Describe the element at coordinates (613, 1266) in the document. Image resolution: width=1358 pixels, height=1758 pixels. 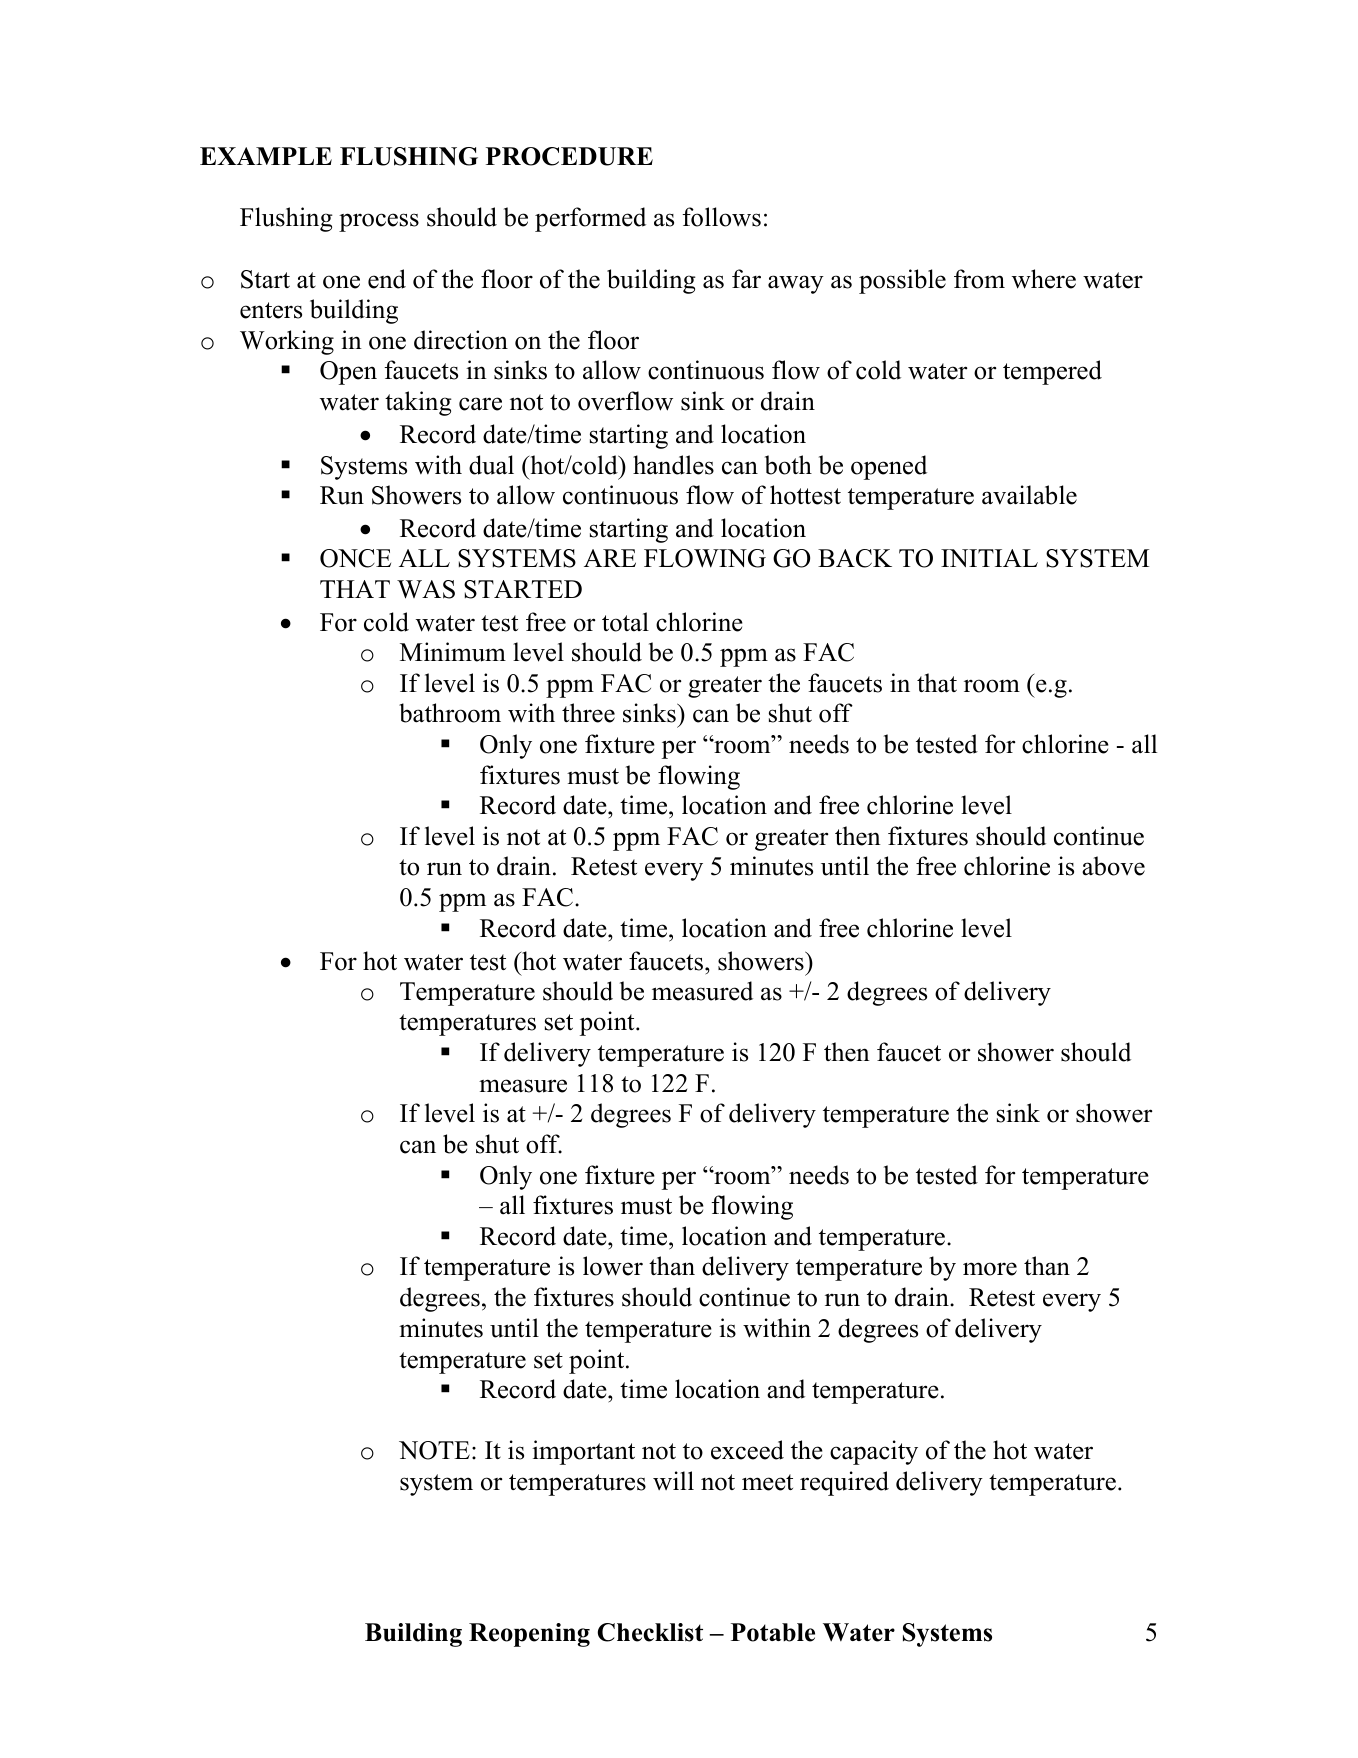
I see `lower` at that location.
